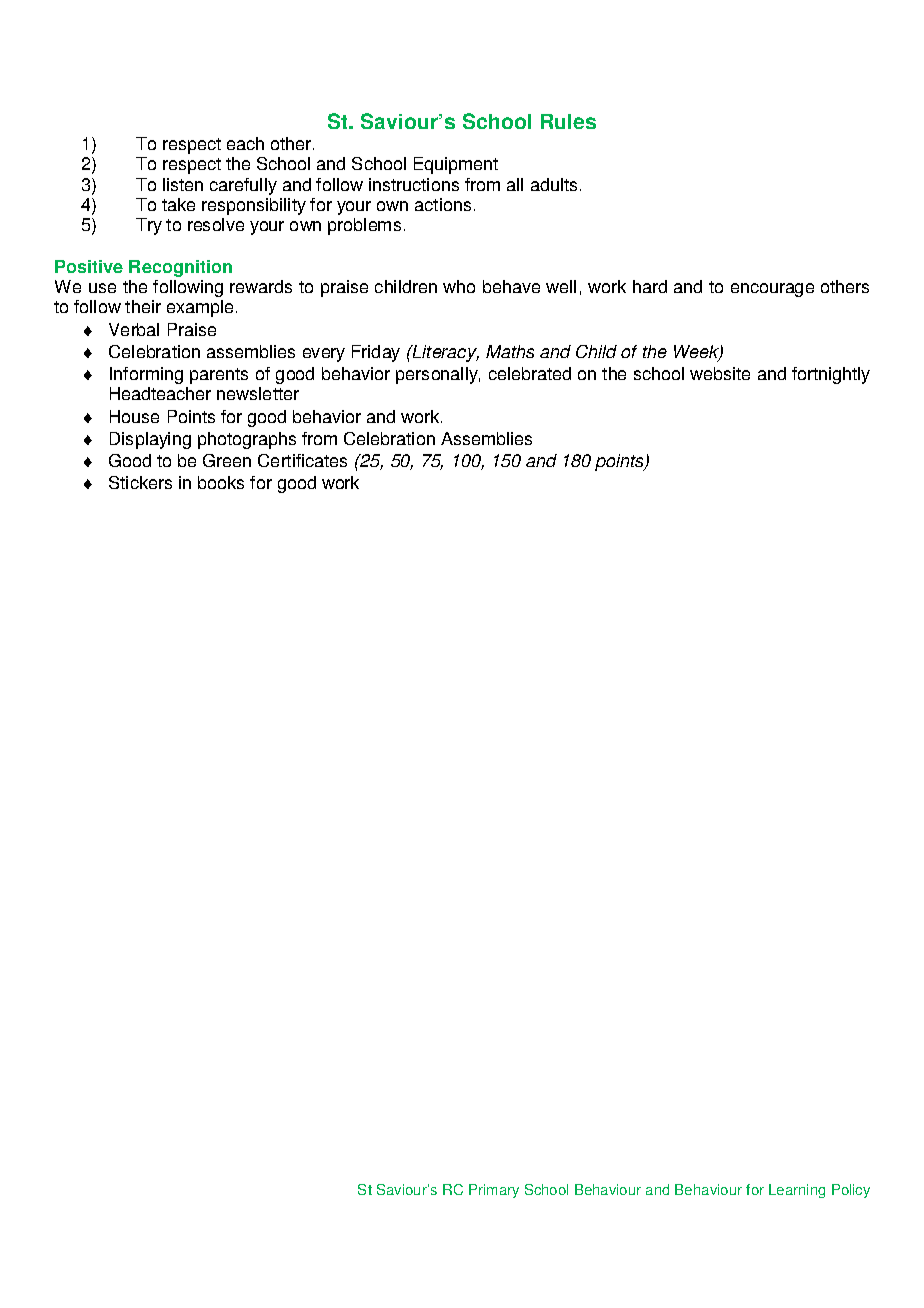 Image resolution: width=924 pixels, height=1308 pixels. Describe the element at coordinates (227, 460) in the screenshot. I see `Green` at that location.
